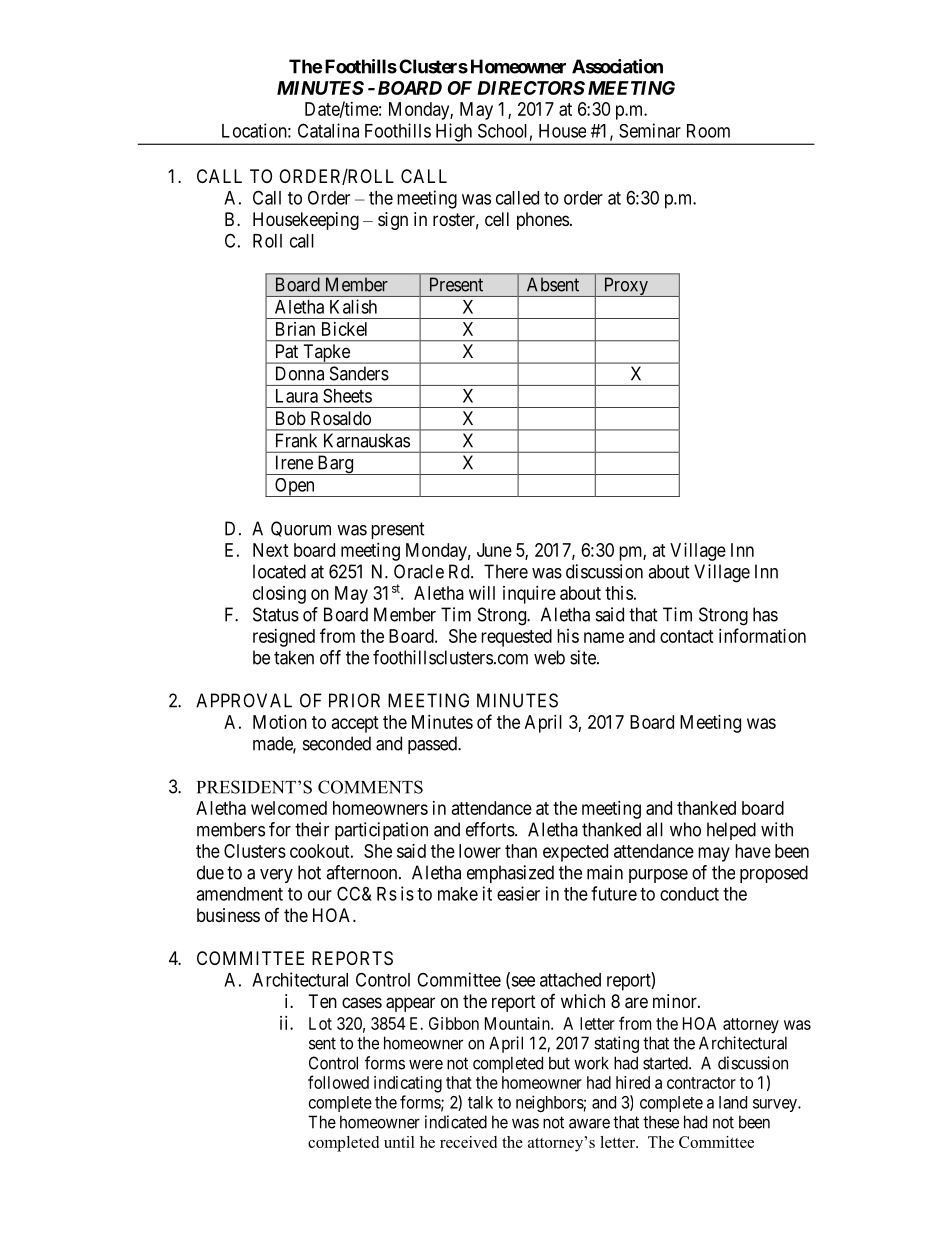 This image has width=952, height=1233. I want to click on Room, so click(708, 131).
